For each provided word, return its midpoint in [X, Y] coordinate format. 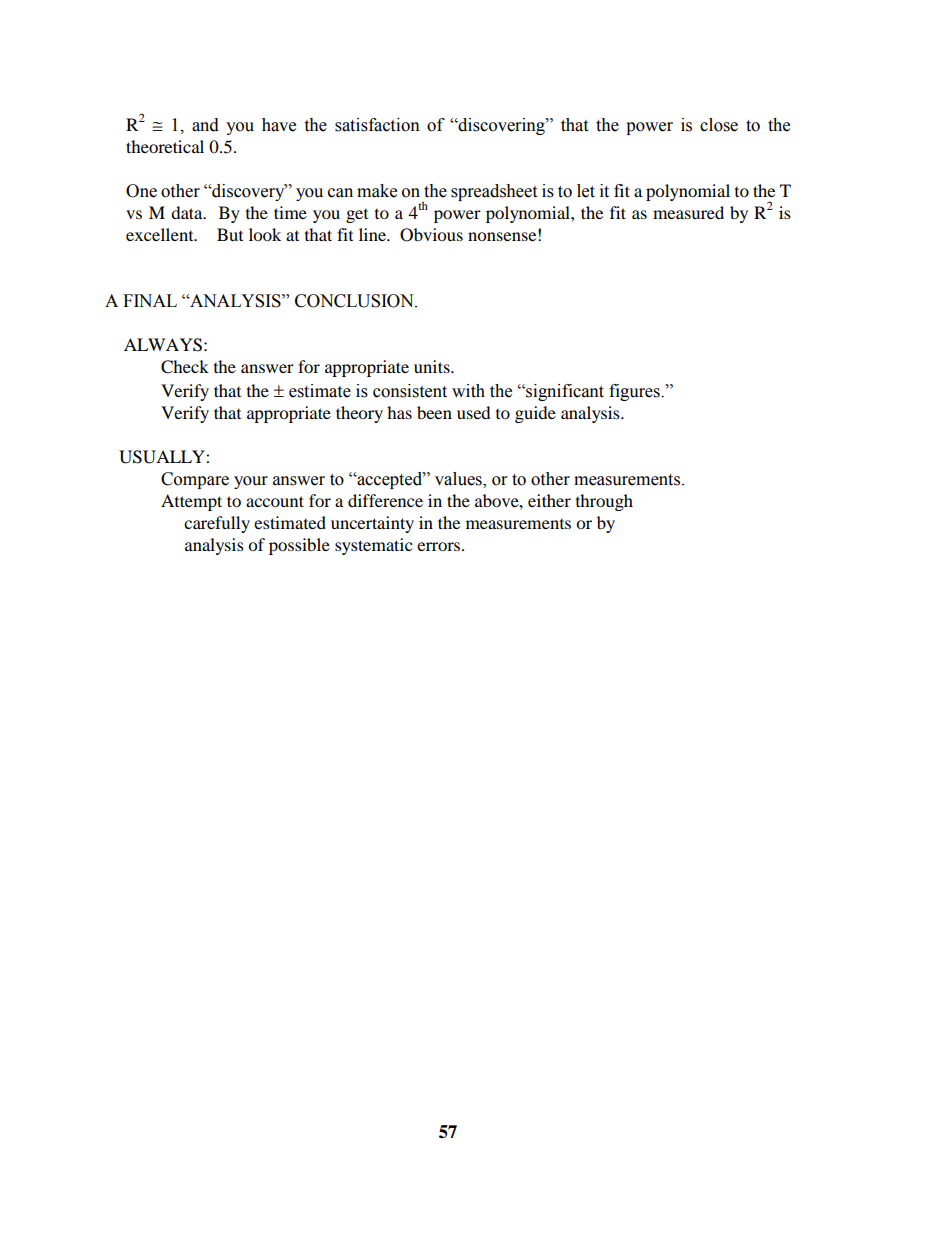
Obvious [431, 235]
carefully [217, 524]
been [434, 412]
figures [635, 392]
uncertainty [372, 524]
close [719, 125]
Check [185, 367]
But [230, 234]
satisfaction [377, 125]
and [205, 125]
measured [688, 212]
